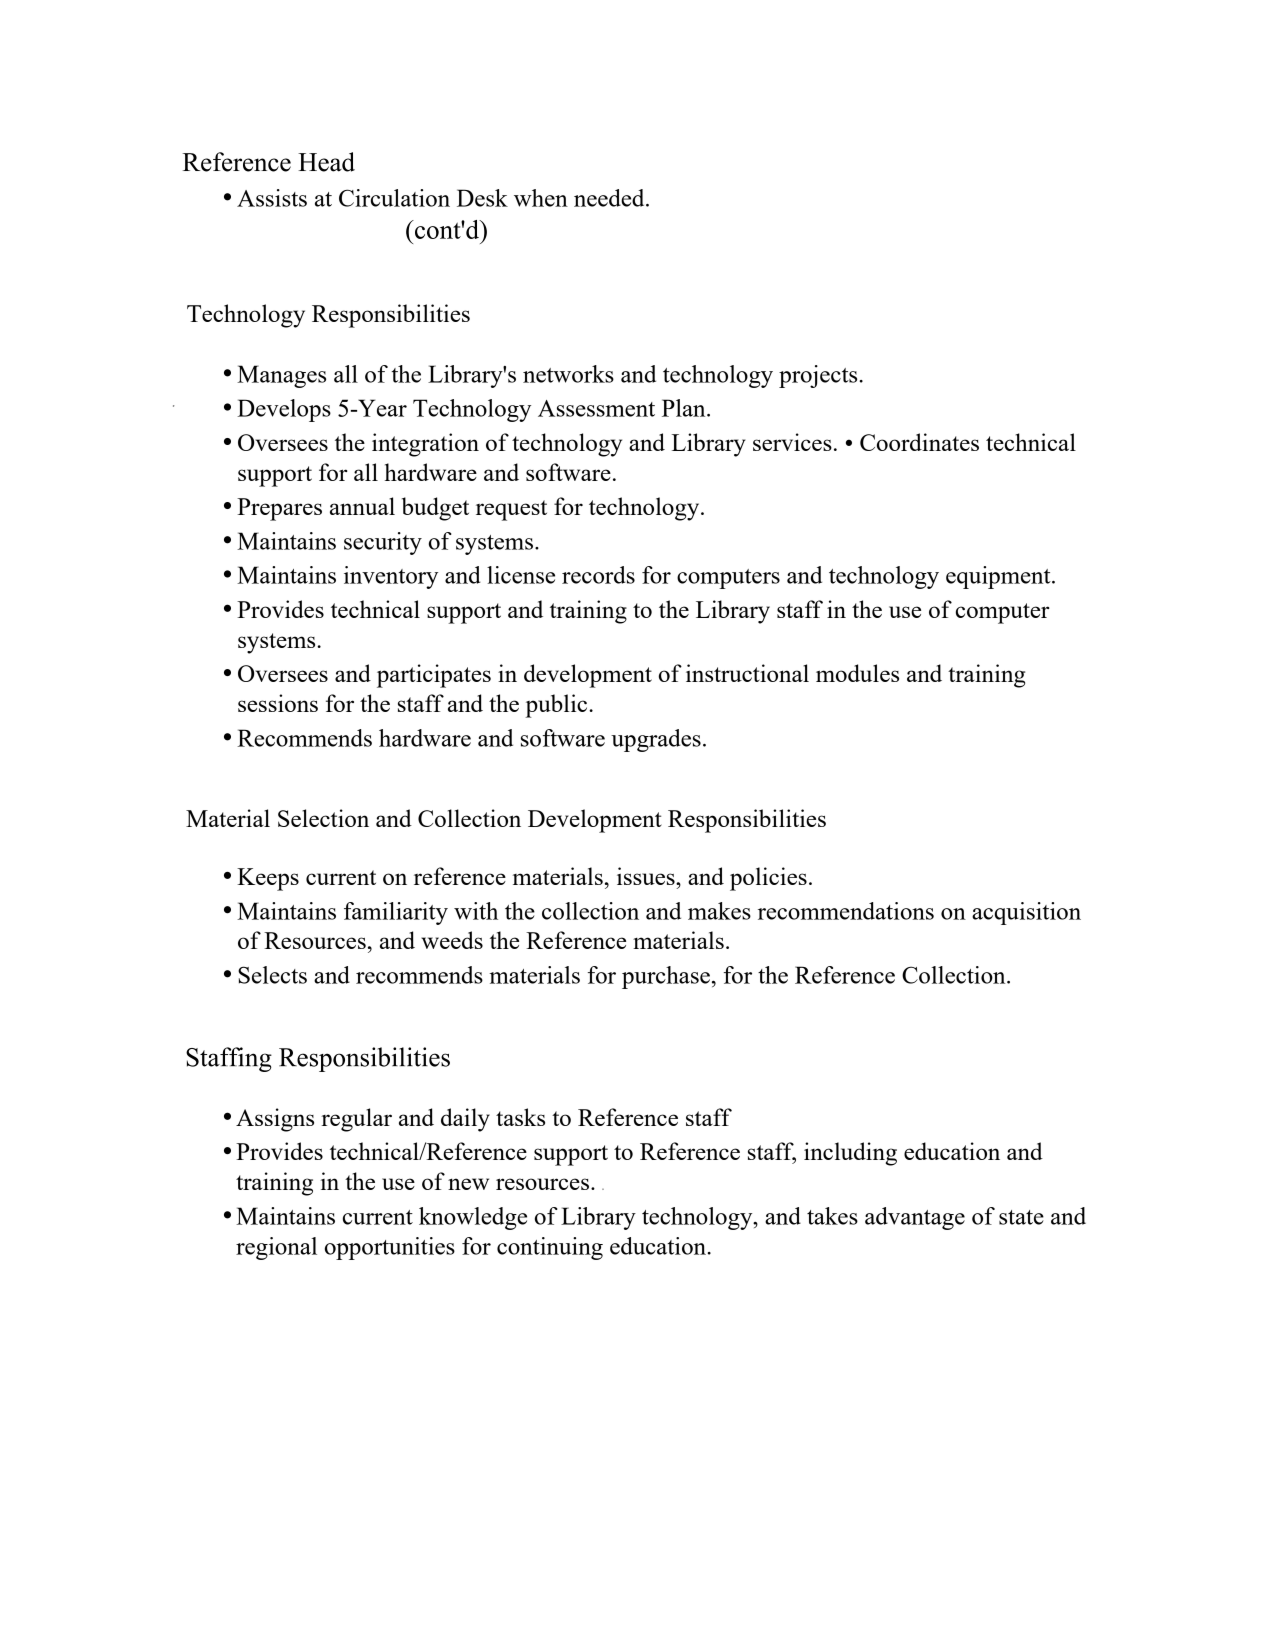 The width and height of the screenshot is (1269, 1642). Describe the element at coordinates (278, 703) in the screenshot. I see `sessions` at that location.
